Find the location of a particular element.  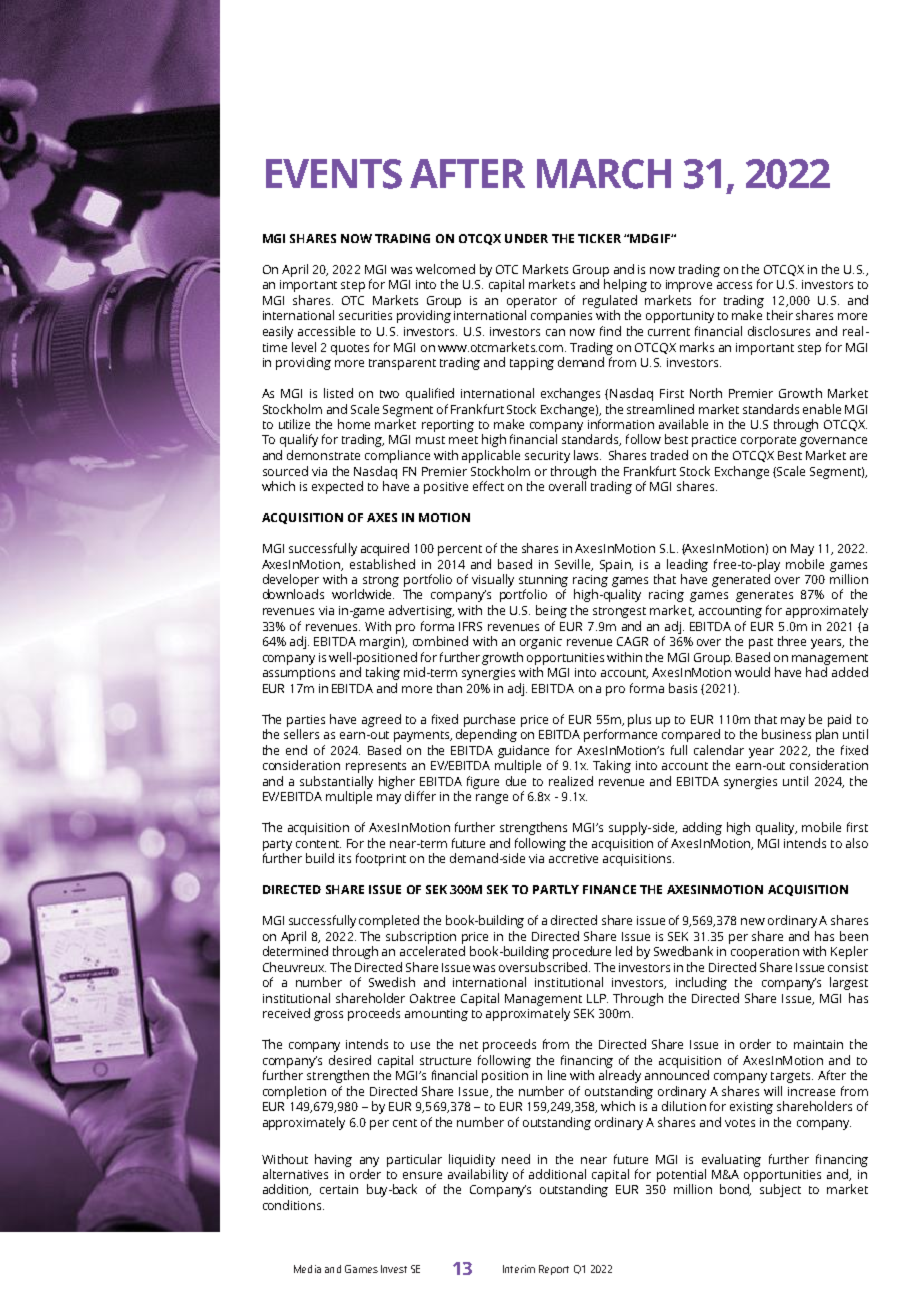

generates is located at coordinates (764, 596).
